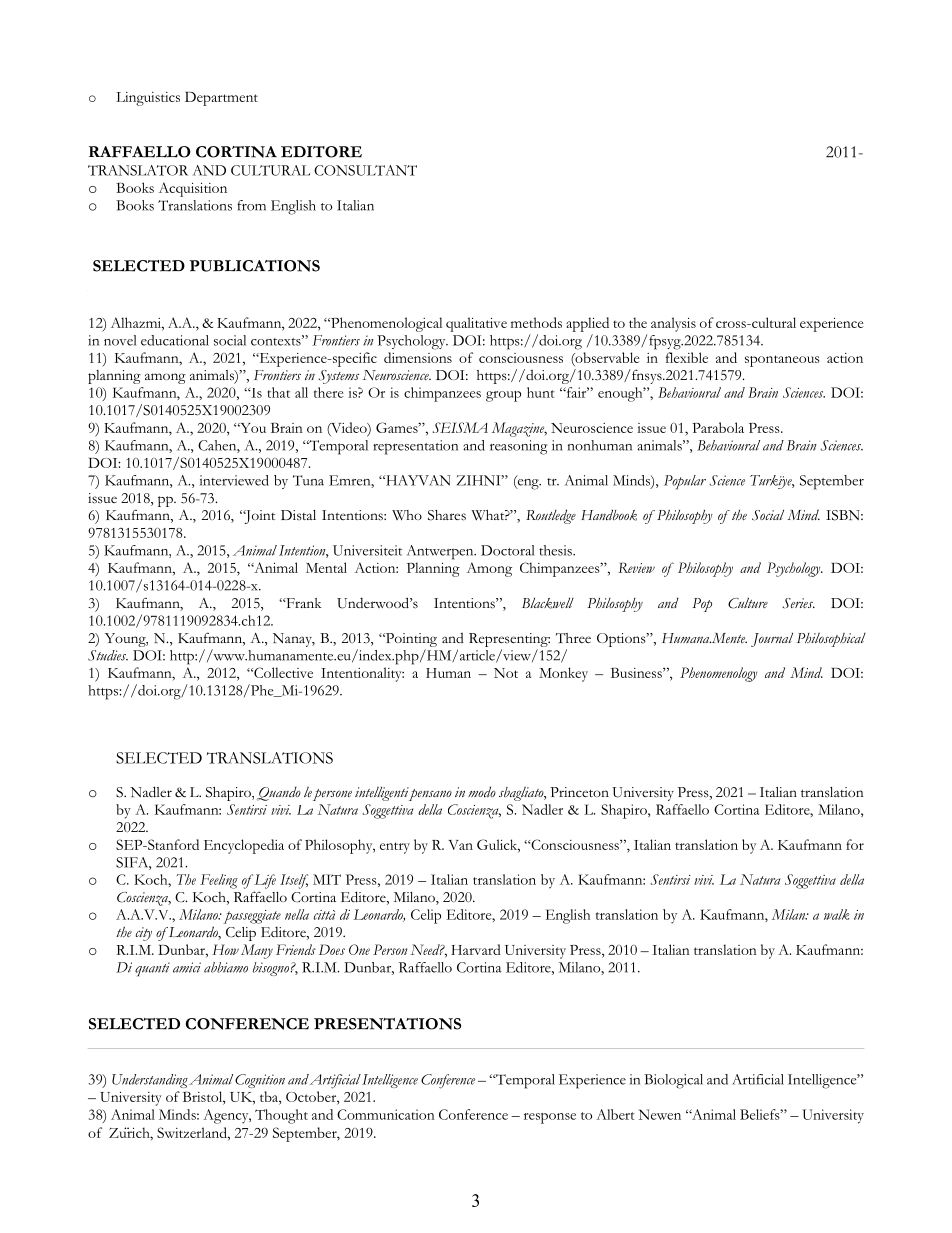  Describe the element at coordinates (108, 655) in the document. I see `Studies` at that location.
